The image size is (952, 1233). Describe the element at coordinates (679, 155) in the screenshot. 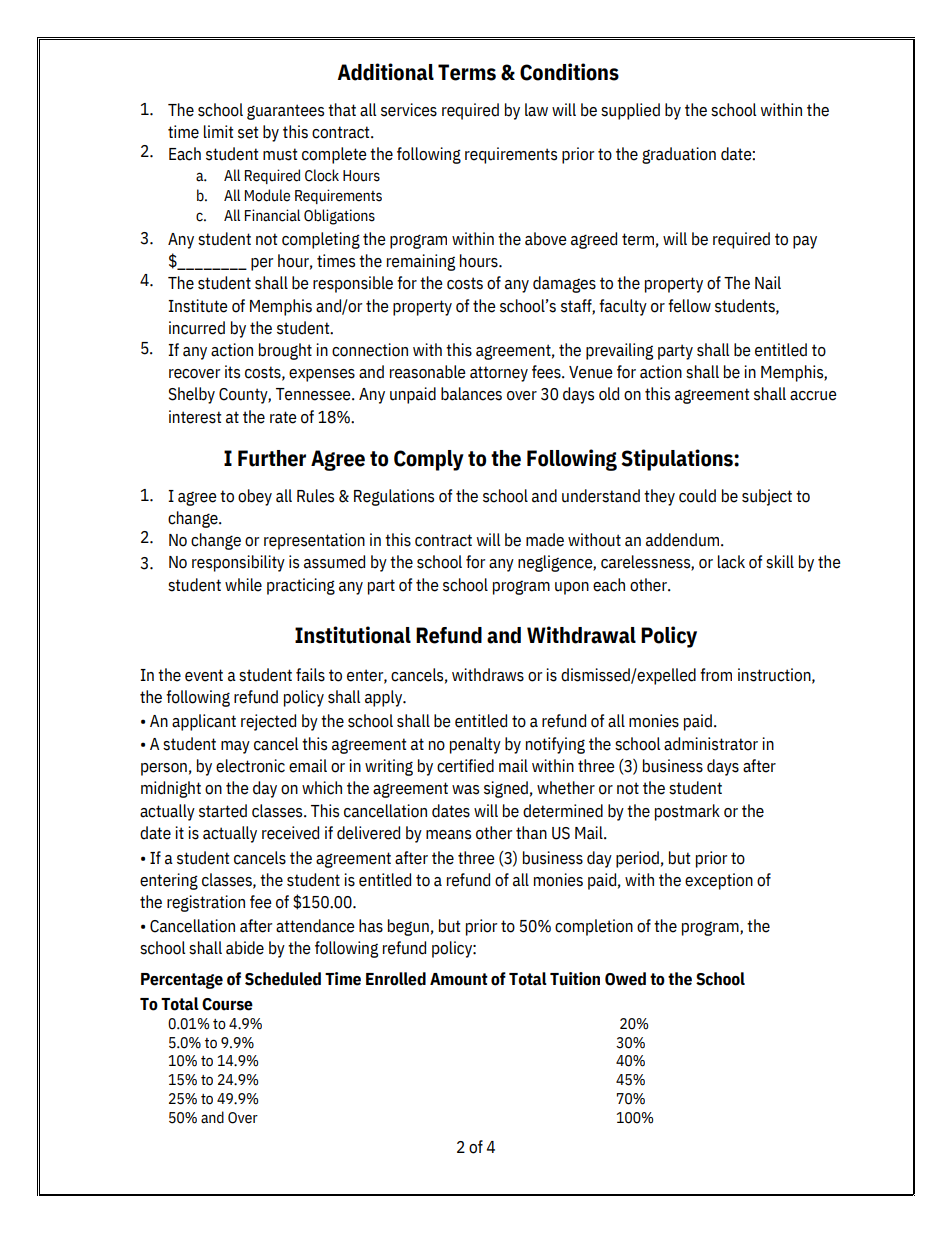

I see `graduation` at that location.
